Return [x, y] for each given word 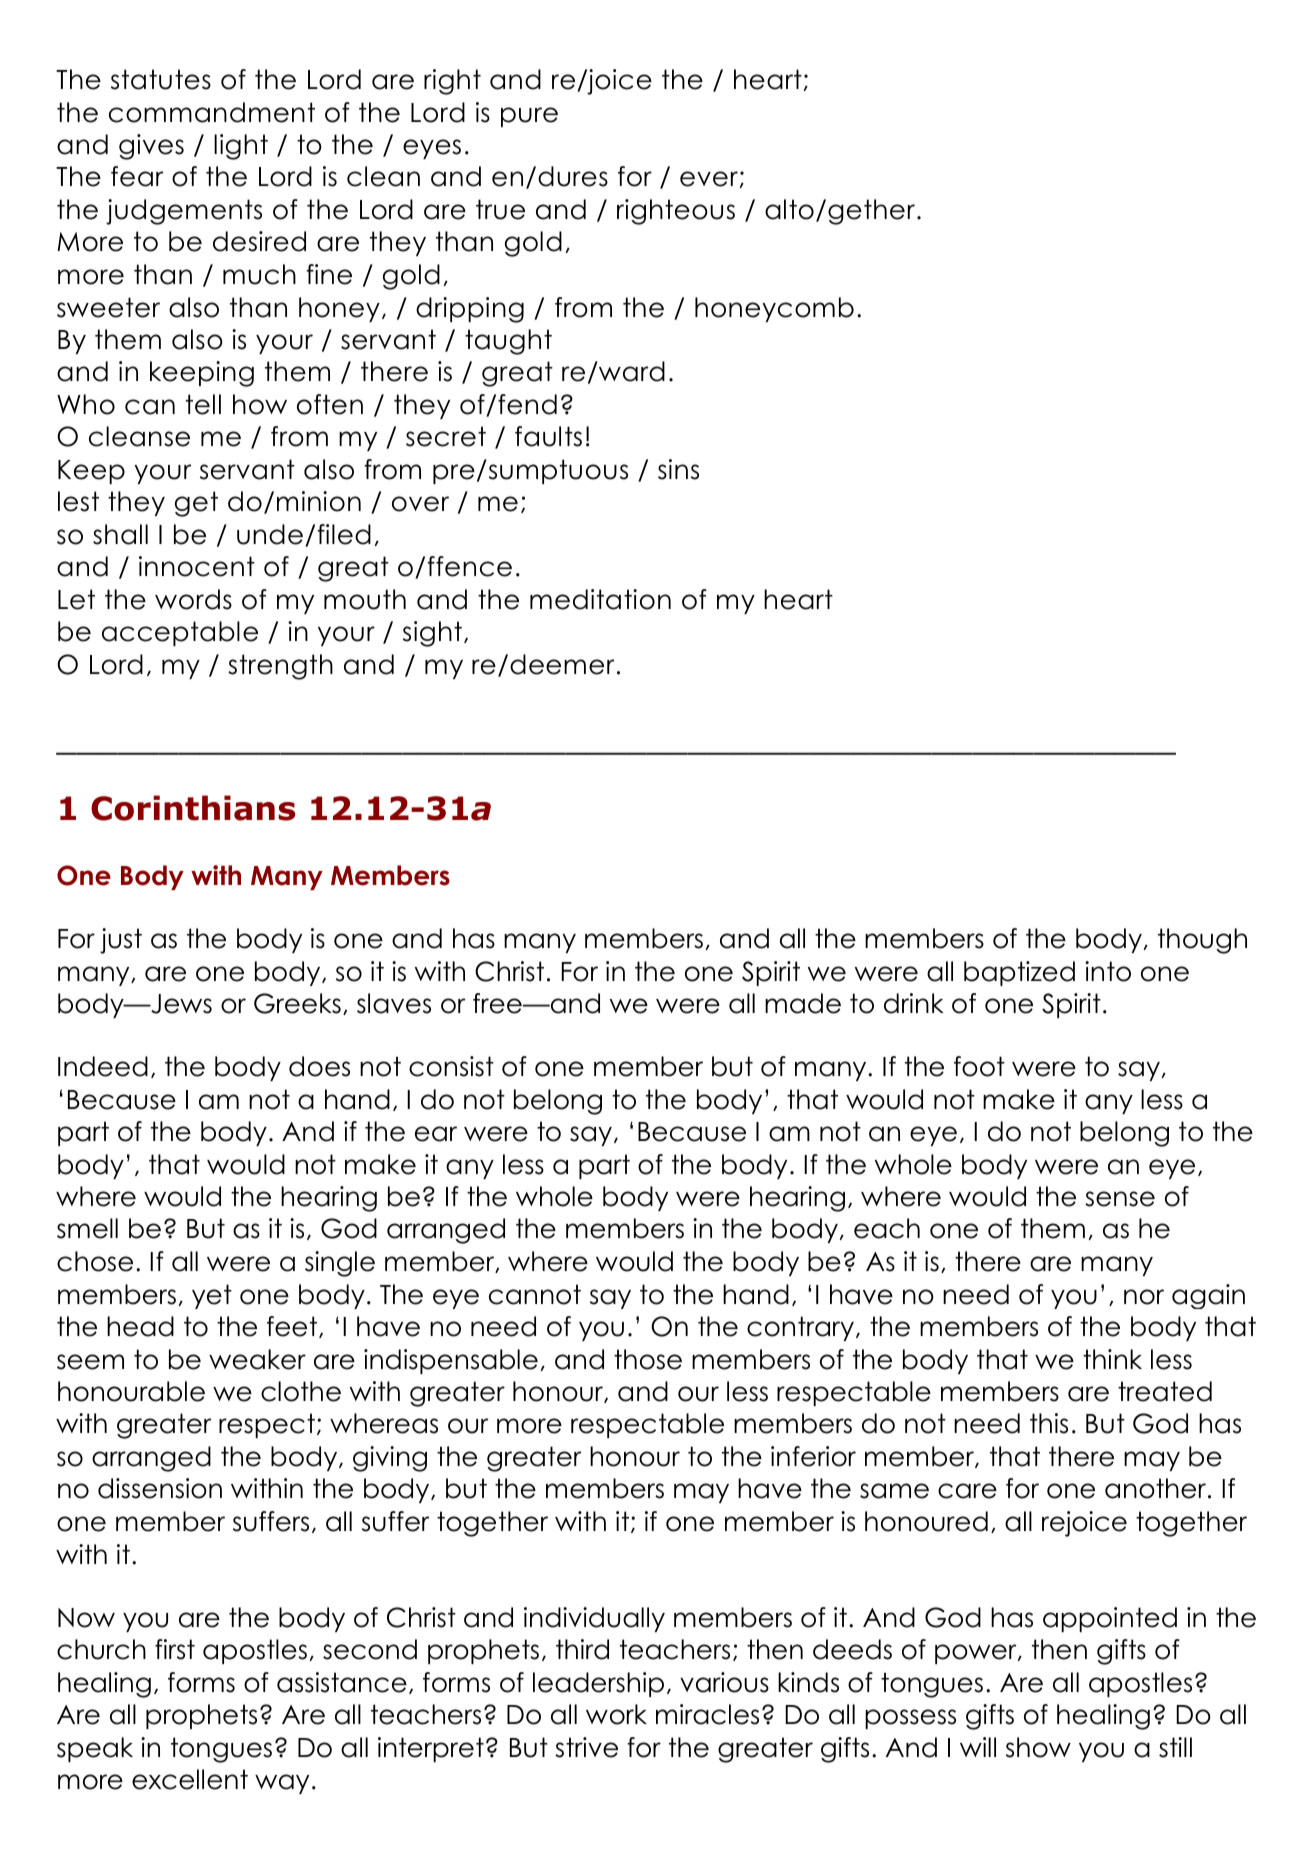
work [616, 1714]
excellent [190, 1779]
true [500, 209]
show [1038, 1747]
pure [529, 117]
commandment [212, 112]
